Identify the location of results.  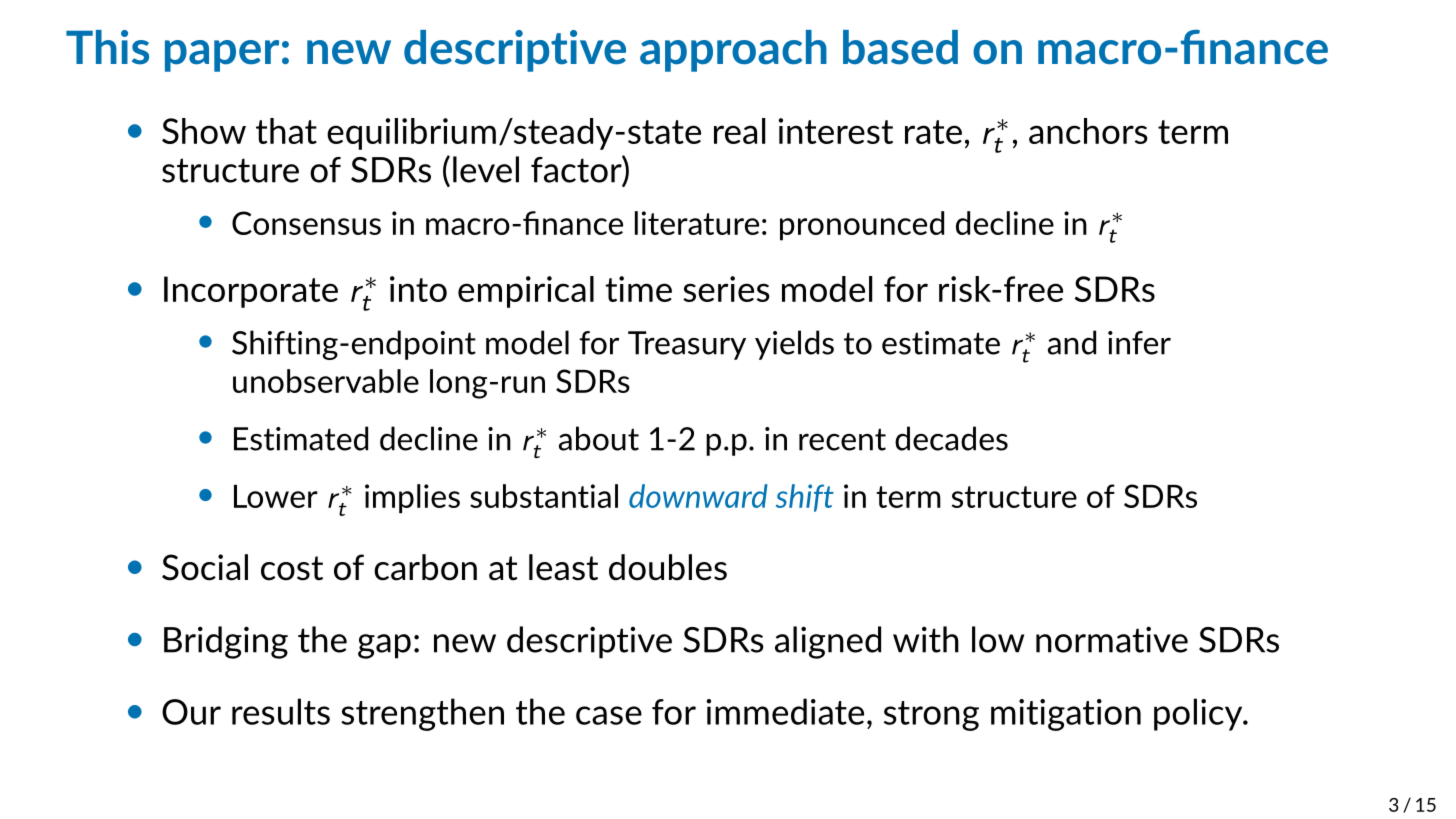
(281, 711).
